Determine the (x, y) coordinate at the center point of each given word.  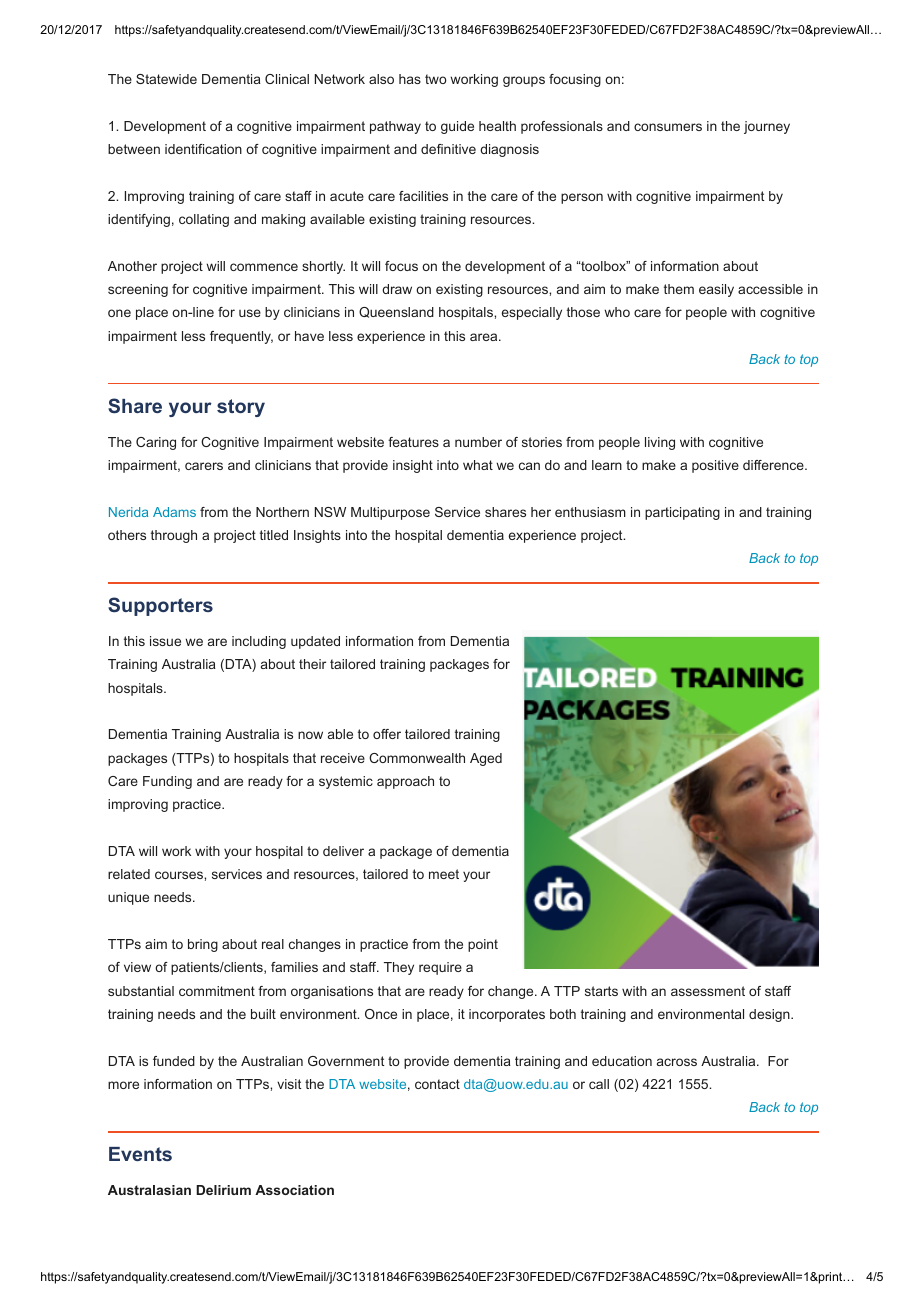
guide (457, 127)
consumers (668, 127)
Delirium (223, 1190)
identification (203, 149)
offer (387, 734)
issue (165, 641)
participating (682, 513)
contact (437, 1084)
